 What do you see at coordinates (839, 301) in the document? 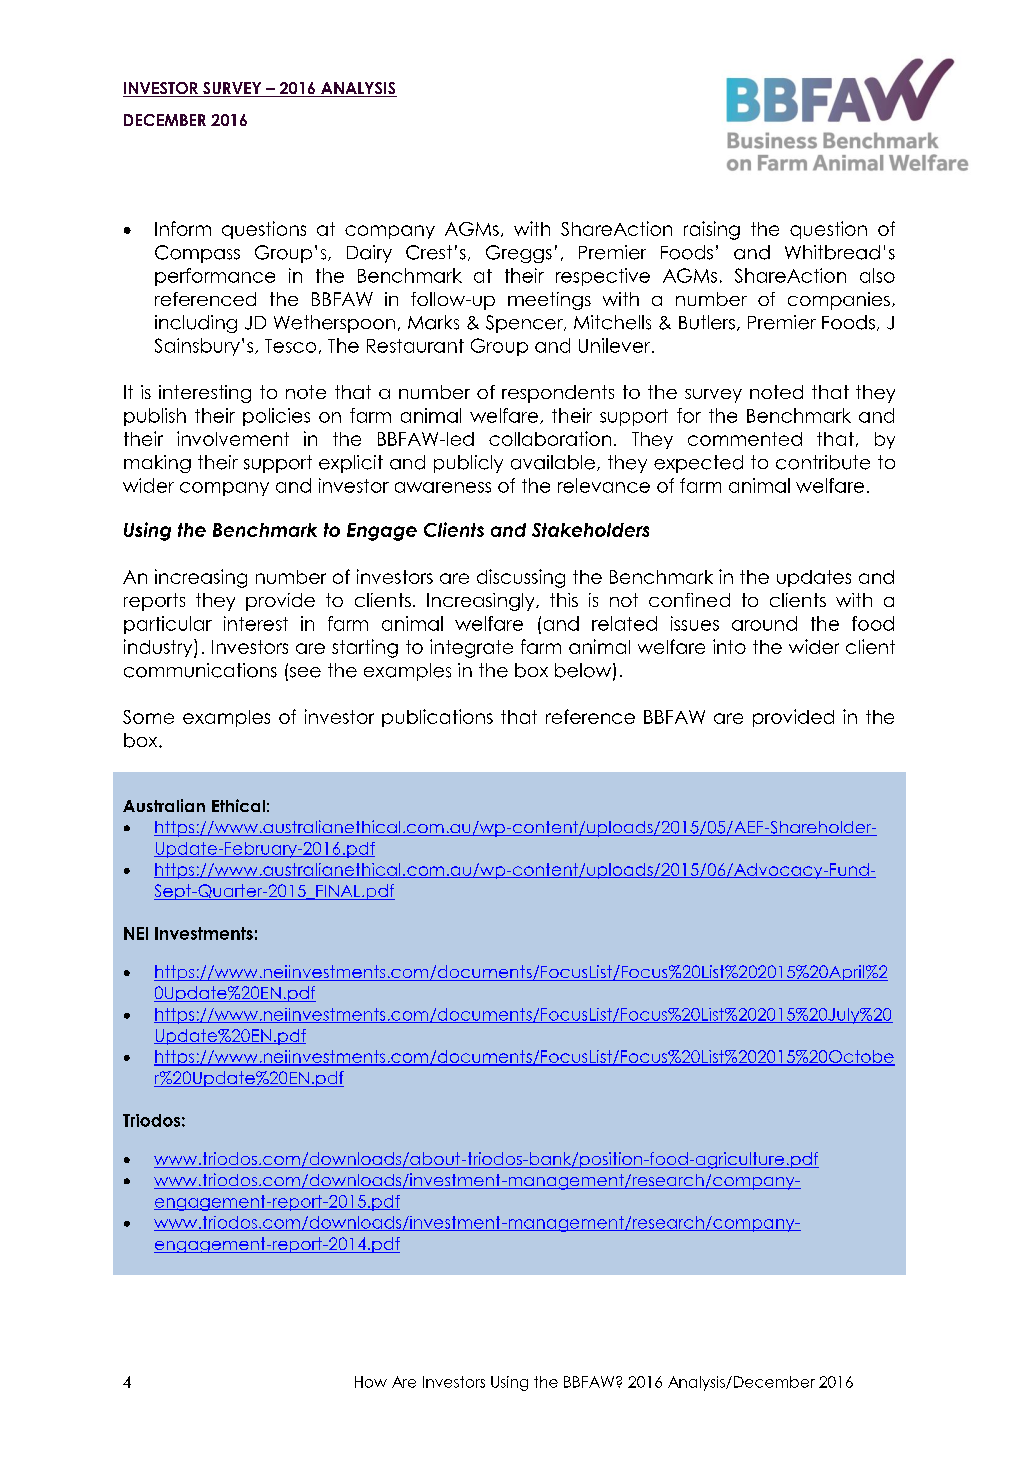
I see `companies` at bounding box center [839, 301].
